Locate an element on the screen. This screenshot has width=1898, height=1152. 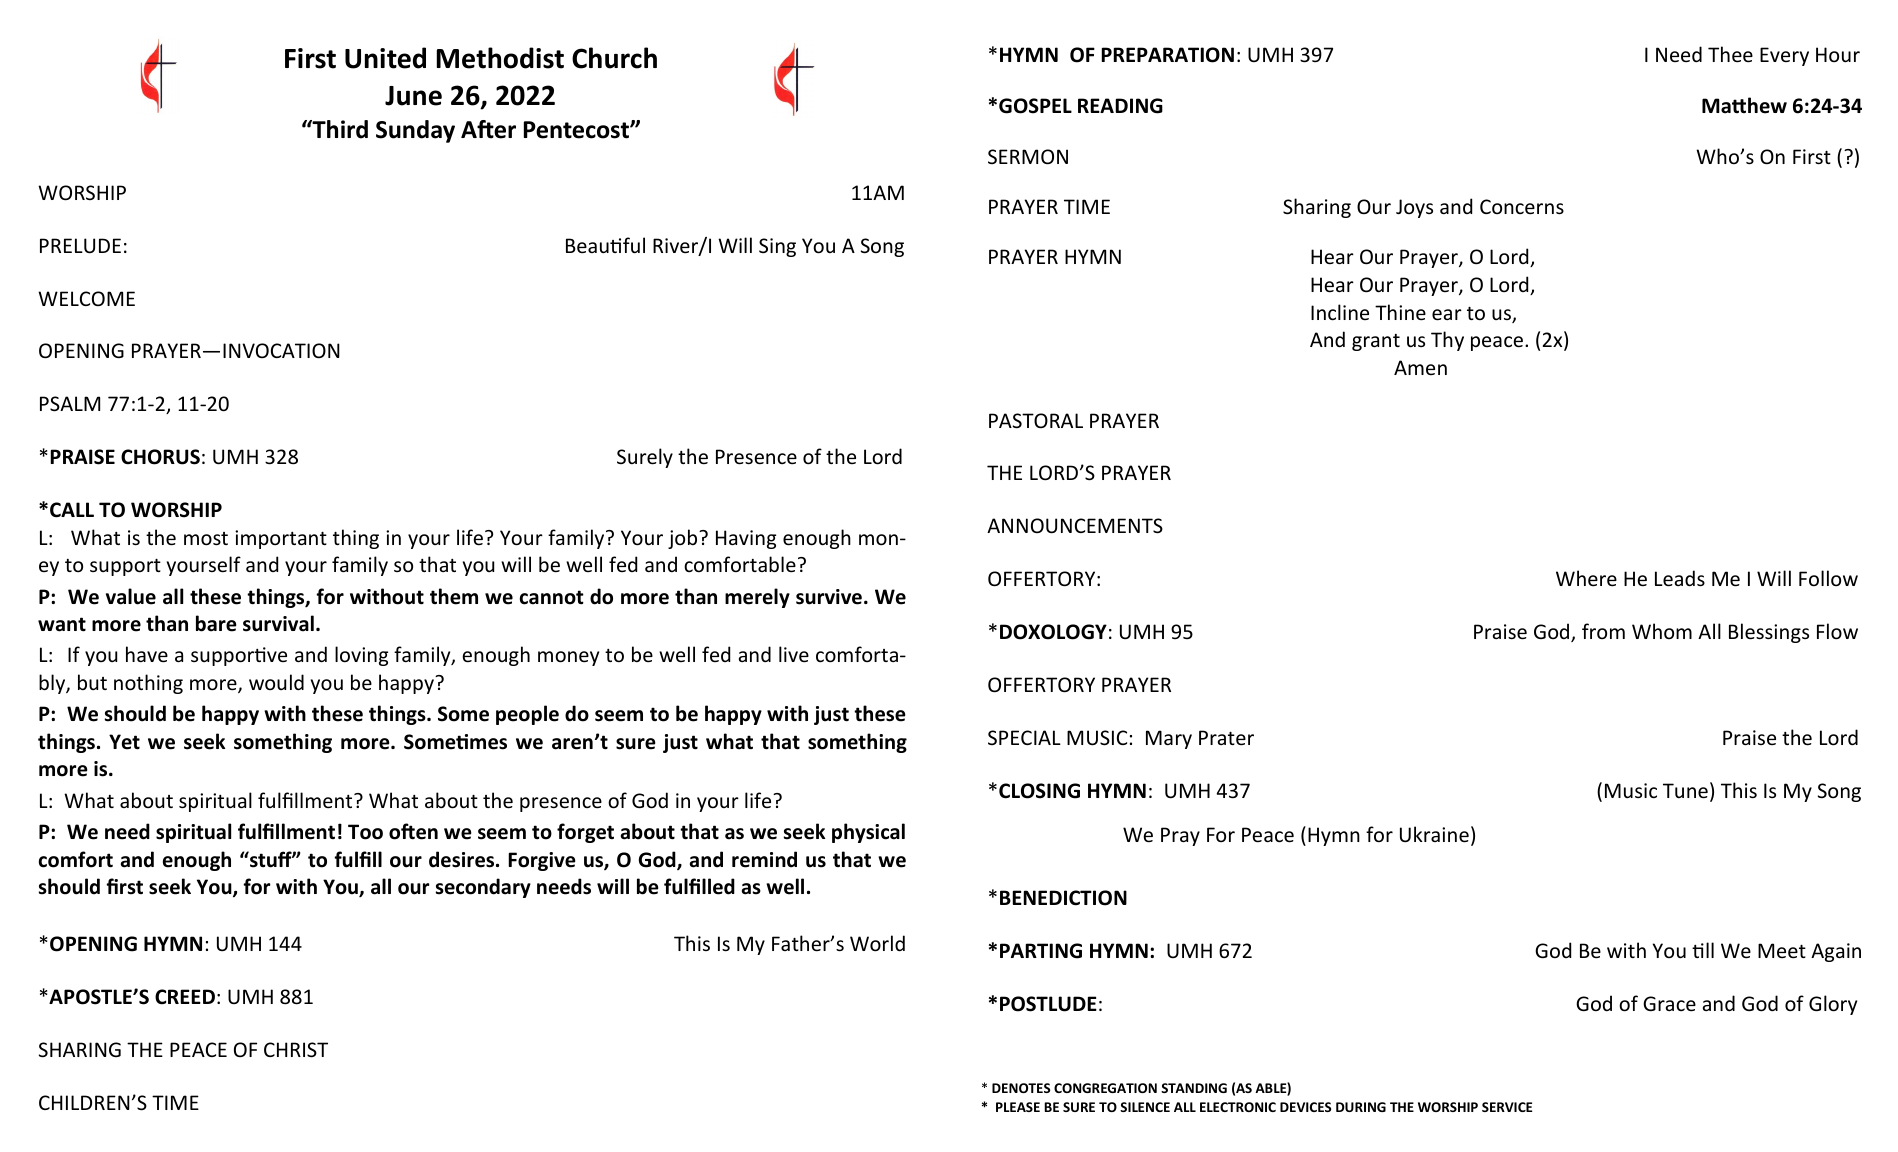
GOSPEL is located at coordinates (1035, 106).
